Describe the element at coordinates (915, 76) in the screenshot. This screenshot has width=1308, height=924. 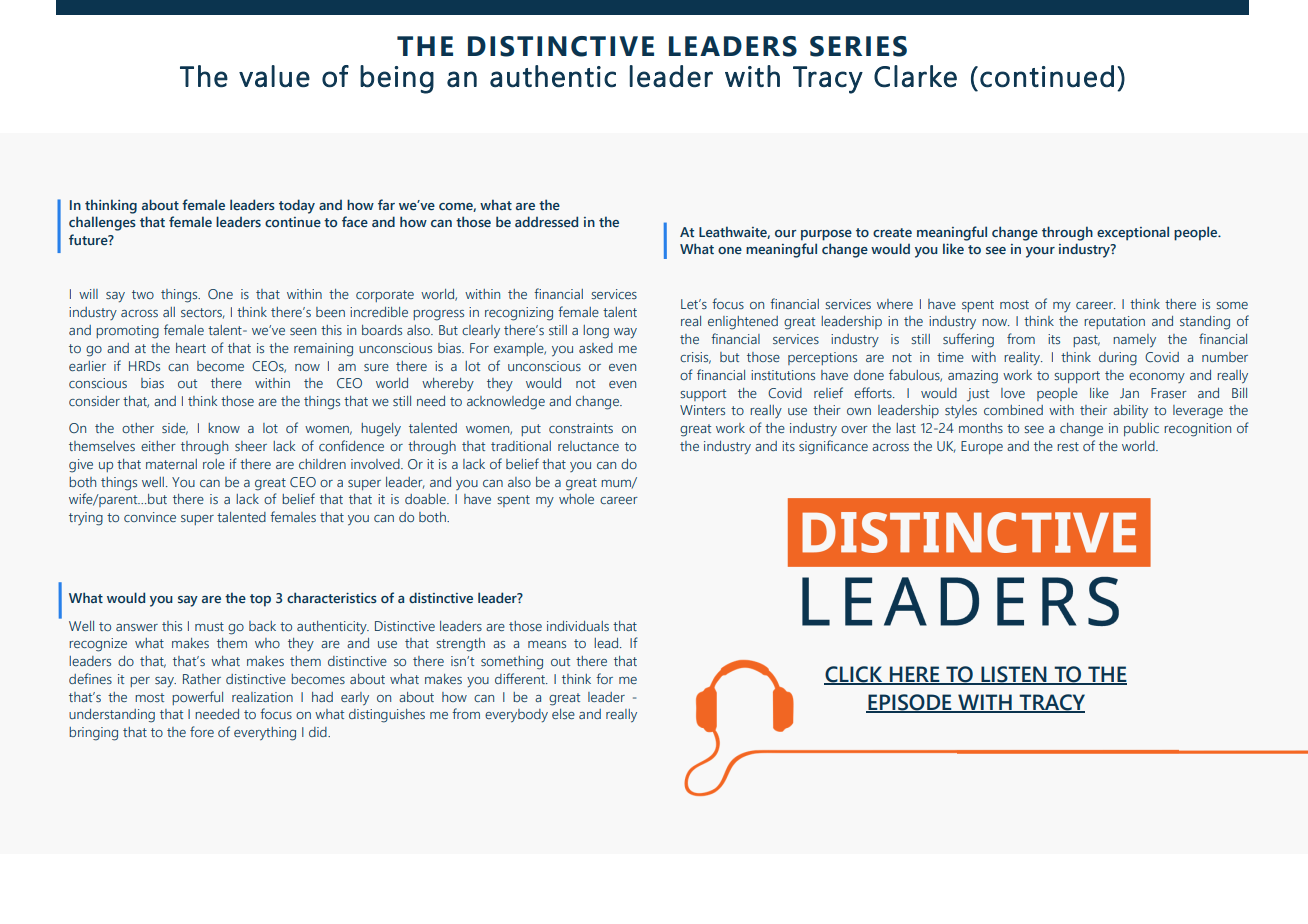
I see `Clarke` at that location.
